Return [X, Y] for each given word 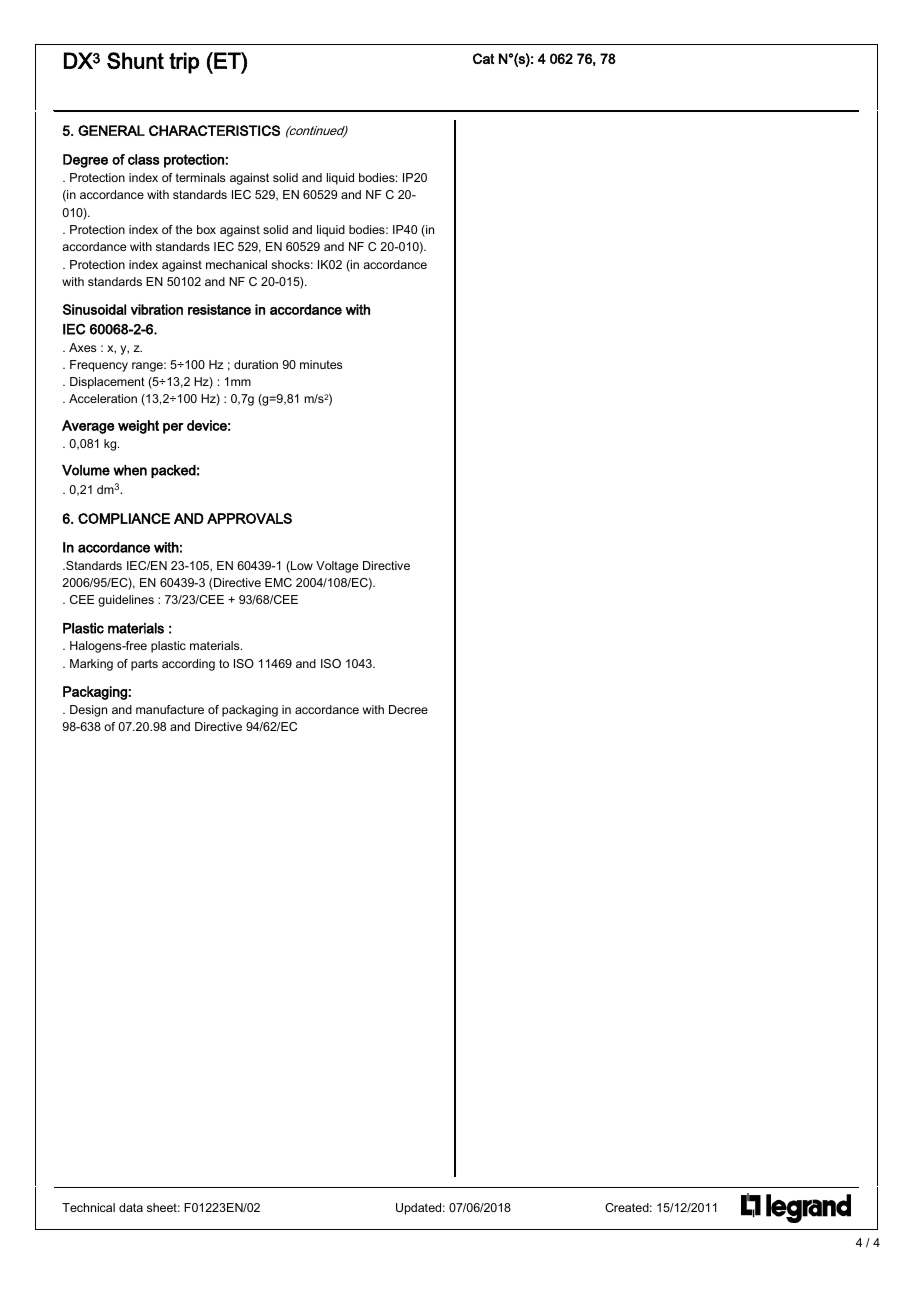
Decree [408, 709]
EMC [278, 582]
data [131, 1207]
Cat [483, 58]
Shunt [135, 60]
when [130, 470]
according [188, 665]
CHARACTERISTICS [214, 130]
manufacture [170, 709]
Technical [88, 1207]
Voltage [337, 567]
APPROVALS [249, 518]
